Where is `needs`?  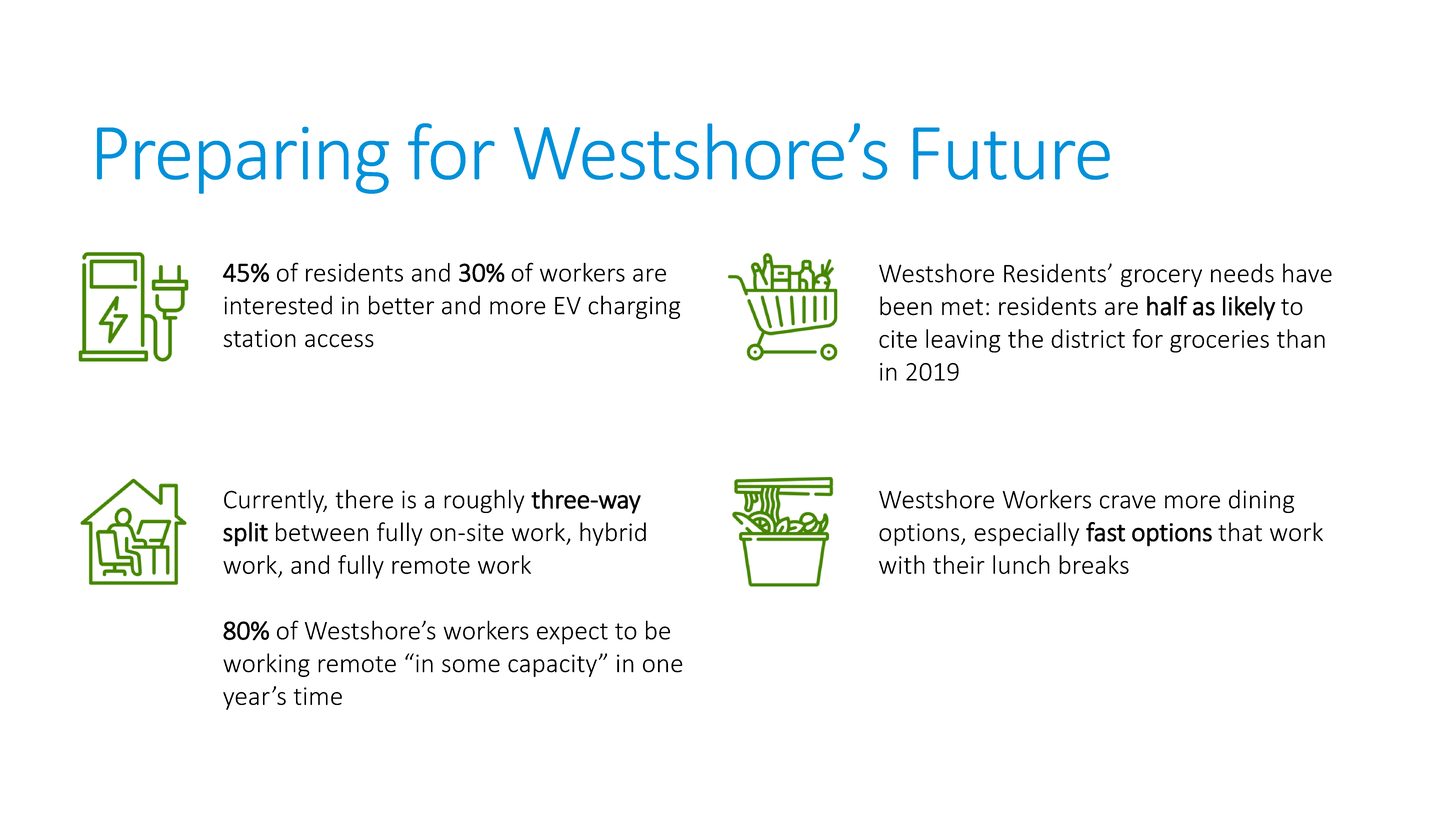 needs is located at coordinates (1242, 273).
